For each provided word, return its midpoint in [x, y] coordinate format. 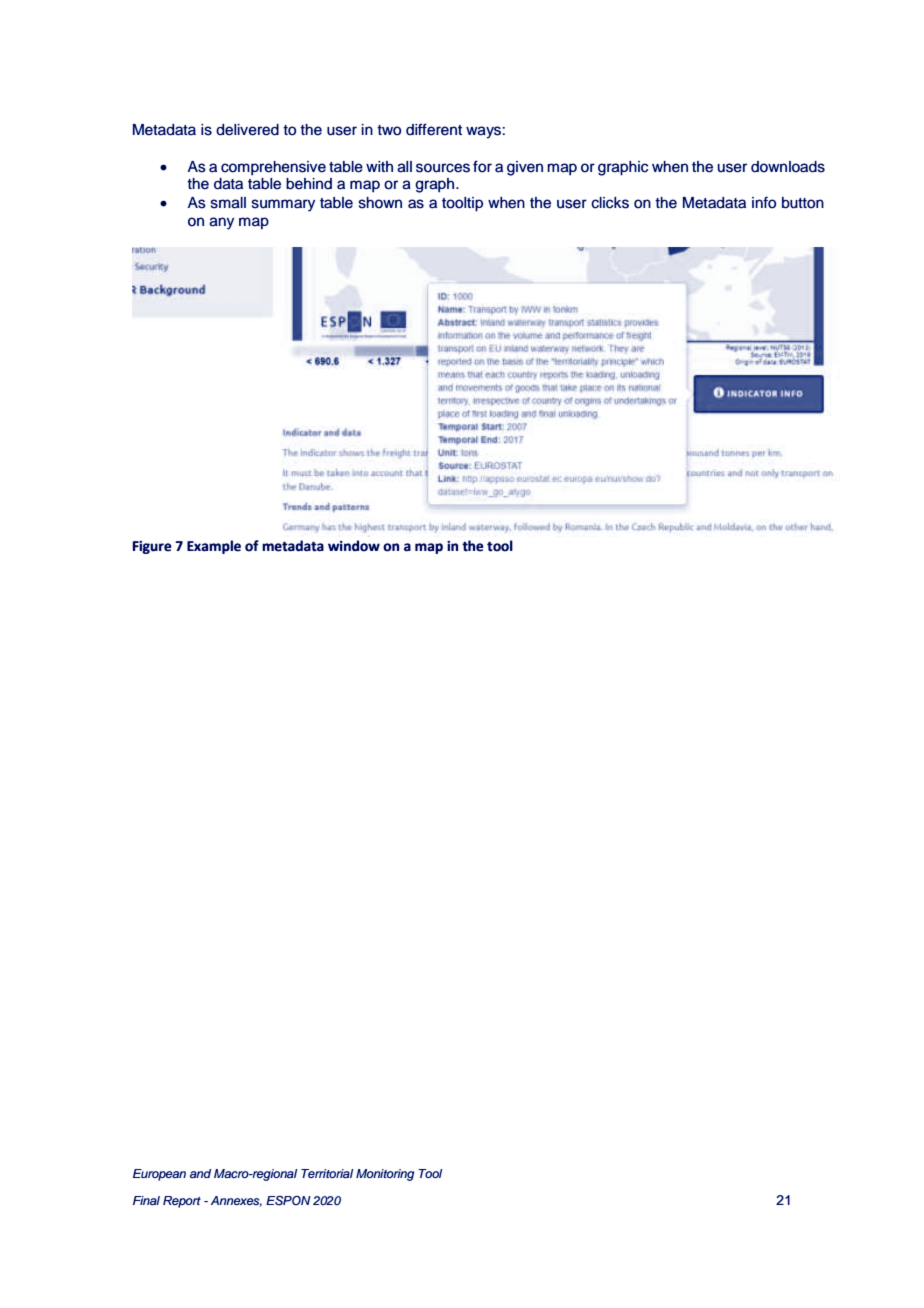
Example [214, 547]
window [354, 546]
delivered [247, 130]
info [764, 202]
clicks [610, 203]
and [200, 1173]
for [482, 166]
